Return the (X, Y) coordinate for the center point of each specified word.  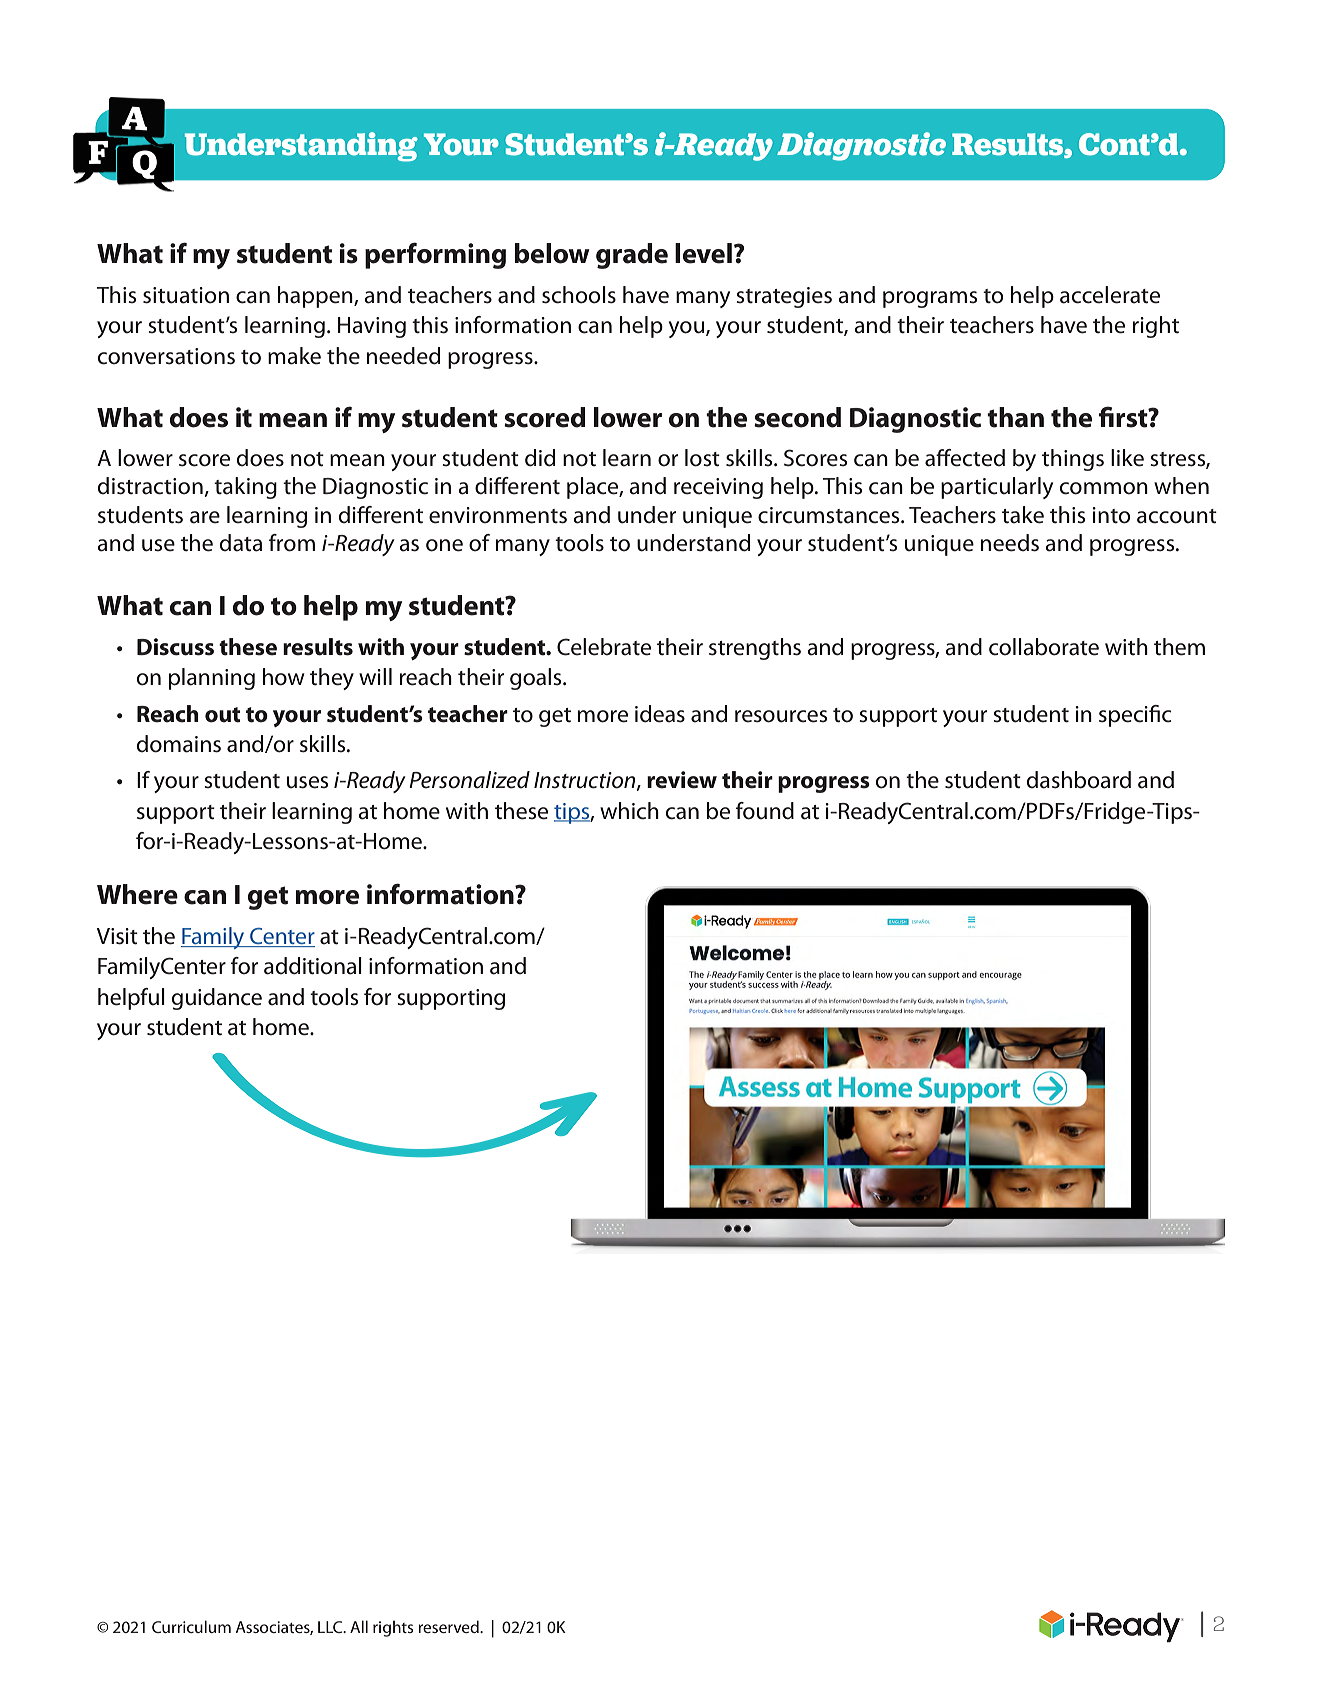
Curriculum (191, 1626)
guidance (217, 999)
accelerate (1110, 295)
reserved (449, 1626)
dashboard (1079, 780)
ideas (660, 714)
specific (1135, 716)
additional (313, 966)
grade (632, 256)
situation (186, 295)
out (222, 715)
